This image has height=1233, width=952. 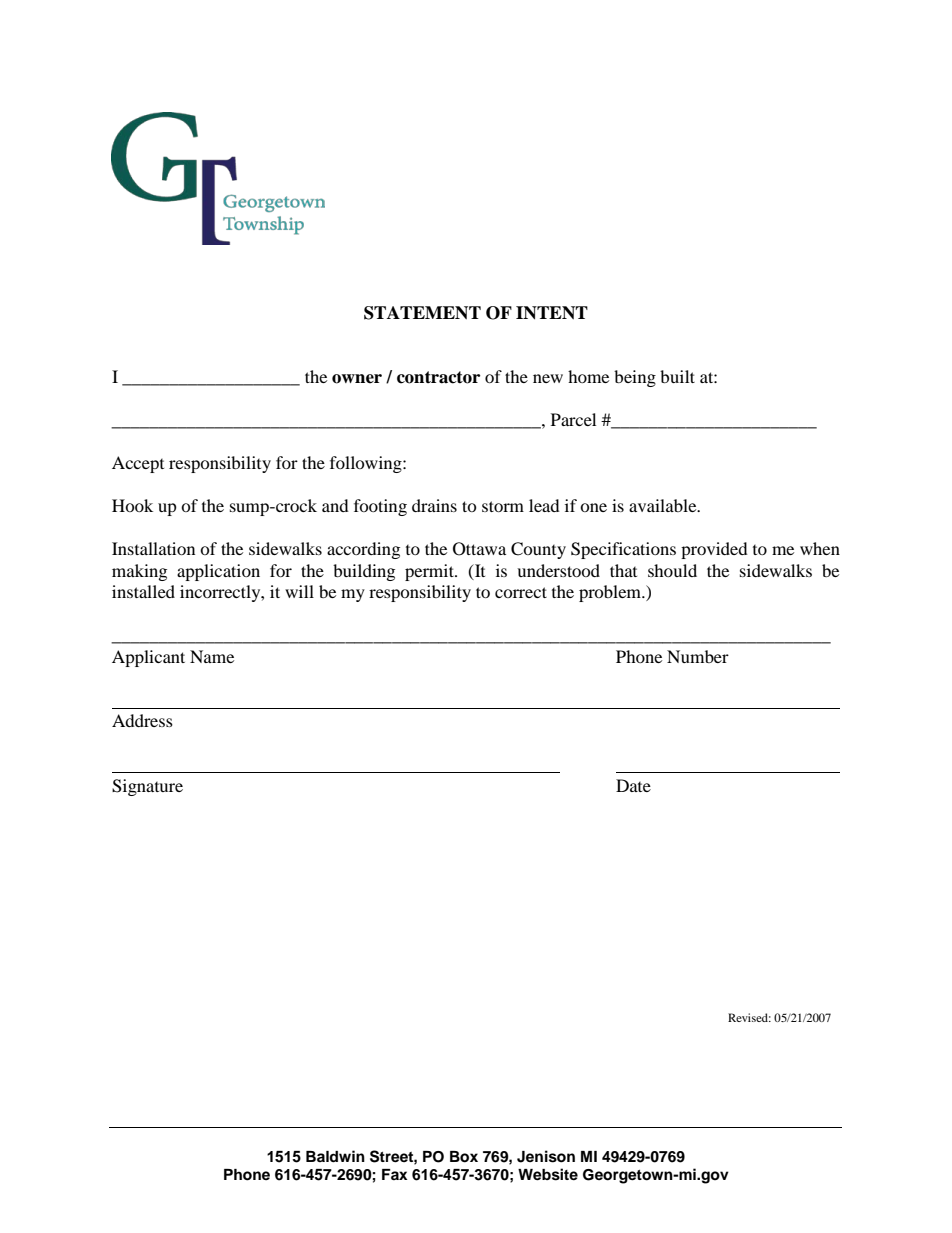 I want to click on Date, so click(x=633, y=785).
